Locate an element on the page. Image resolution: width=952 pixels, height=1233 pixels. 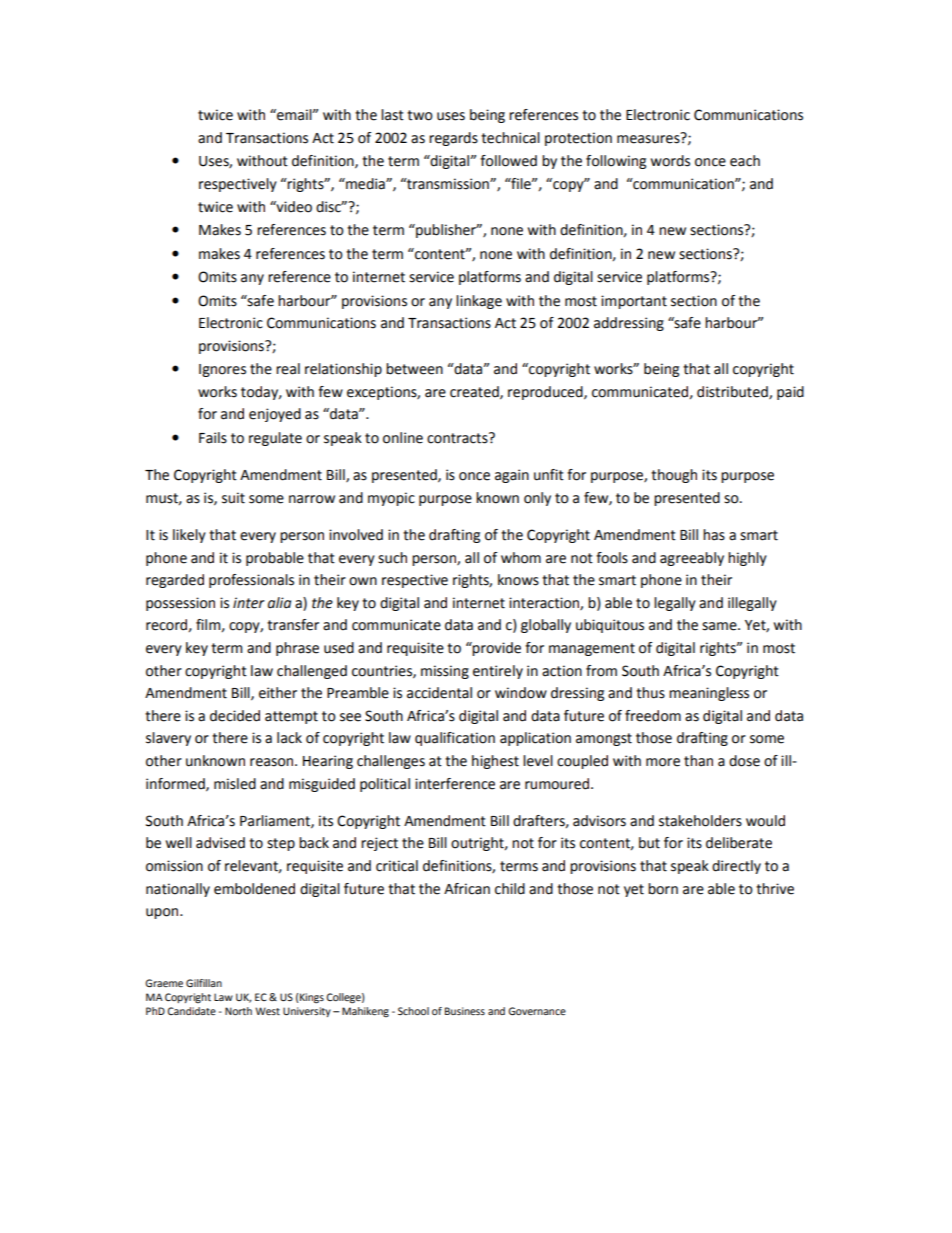
accidental is located at coordinates (439, 693).
